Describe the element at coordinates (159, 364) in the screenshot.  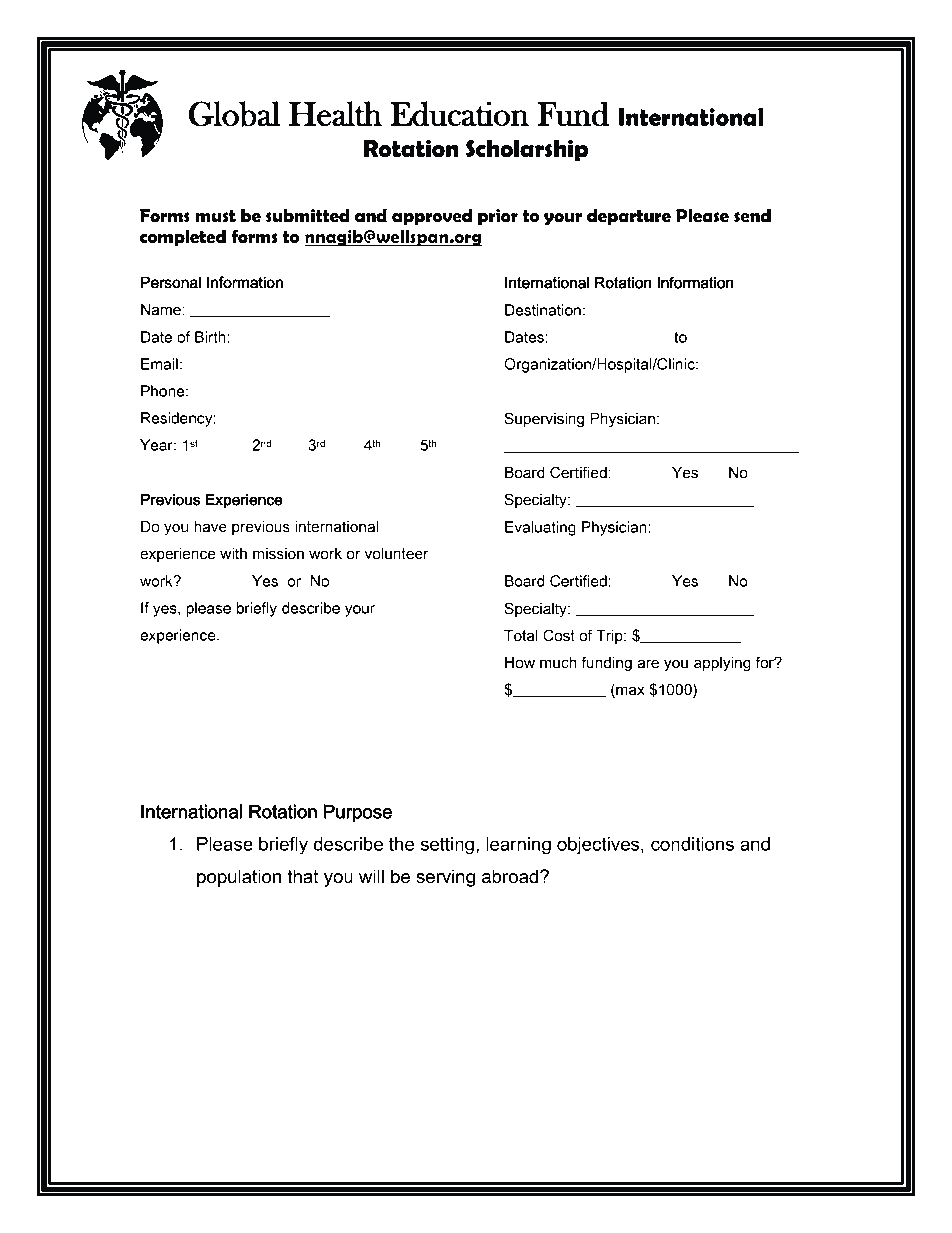
I see `Email` at that location.
